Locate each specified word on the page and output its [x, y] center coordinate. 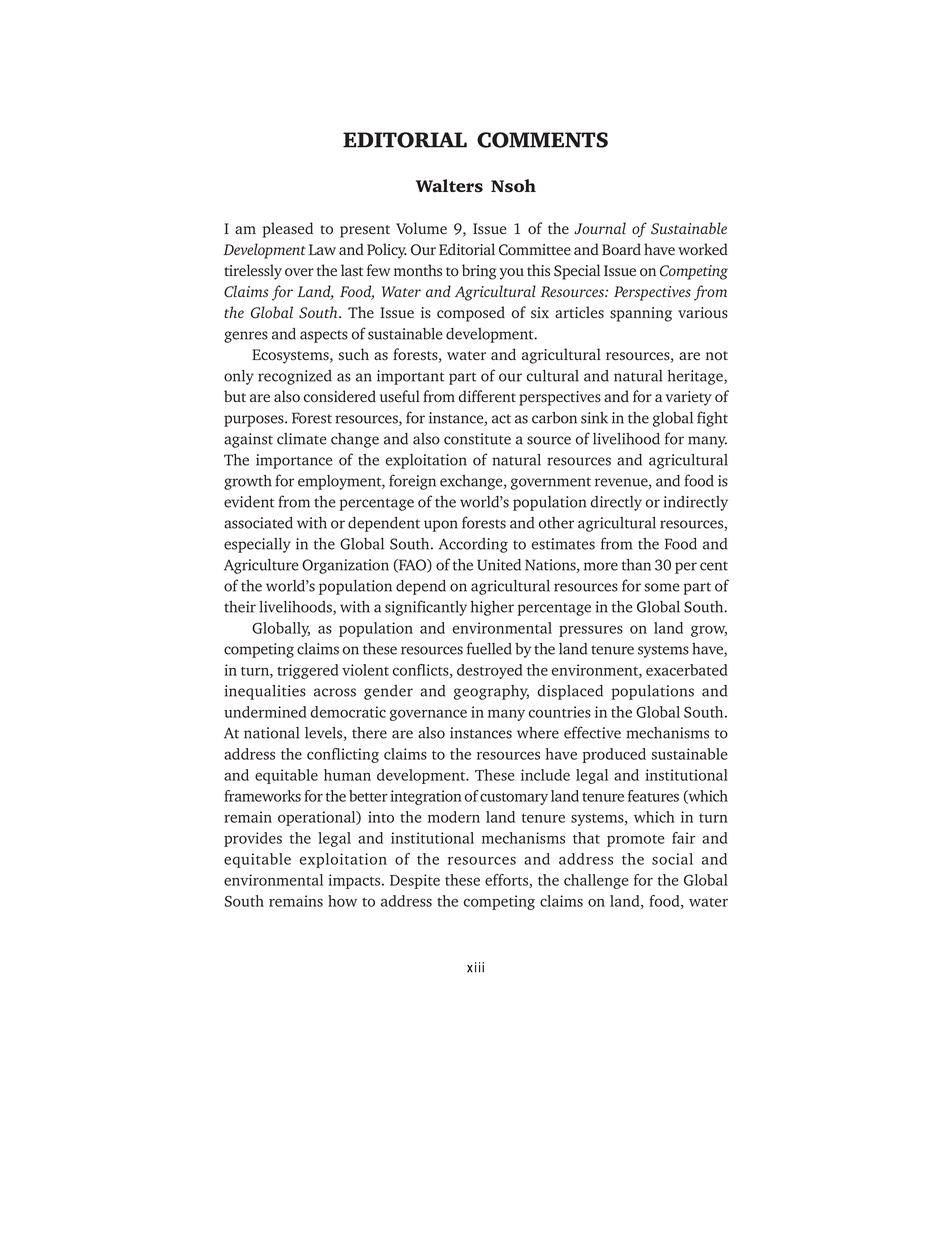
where [538, 733]
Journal [600, 228]
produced [614, 755]
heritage [696, 377]
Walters [449, 186]
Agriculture [261, 566]
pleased [288, 230]
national [272, 733]
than [636, 565]
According [473, 545]
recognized [295, 377]
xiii [475, 967]
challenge [596, 881]
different [487, 396]
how [342, 901]
